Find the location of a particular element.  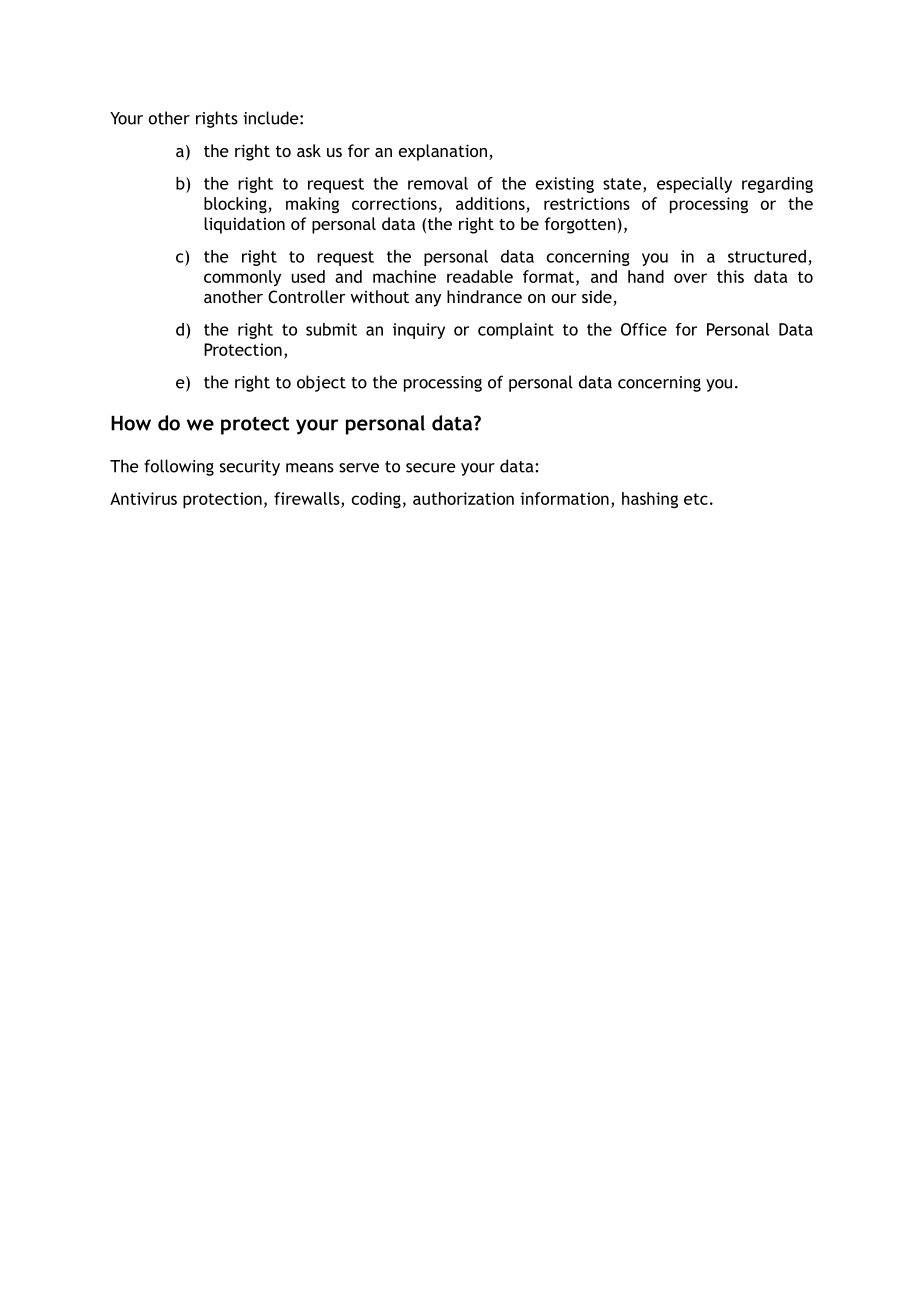

Office is located at coordinates (644, 329).
